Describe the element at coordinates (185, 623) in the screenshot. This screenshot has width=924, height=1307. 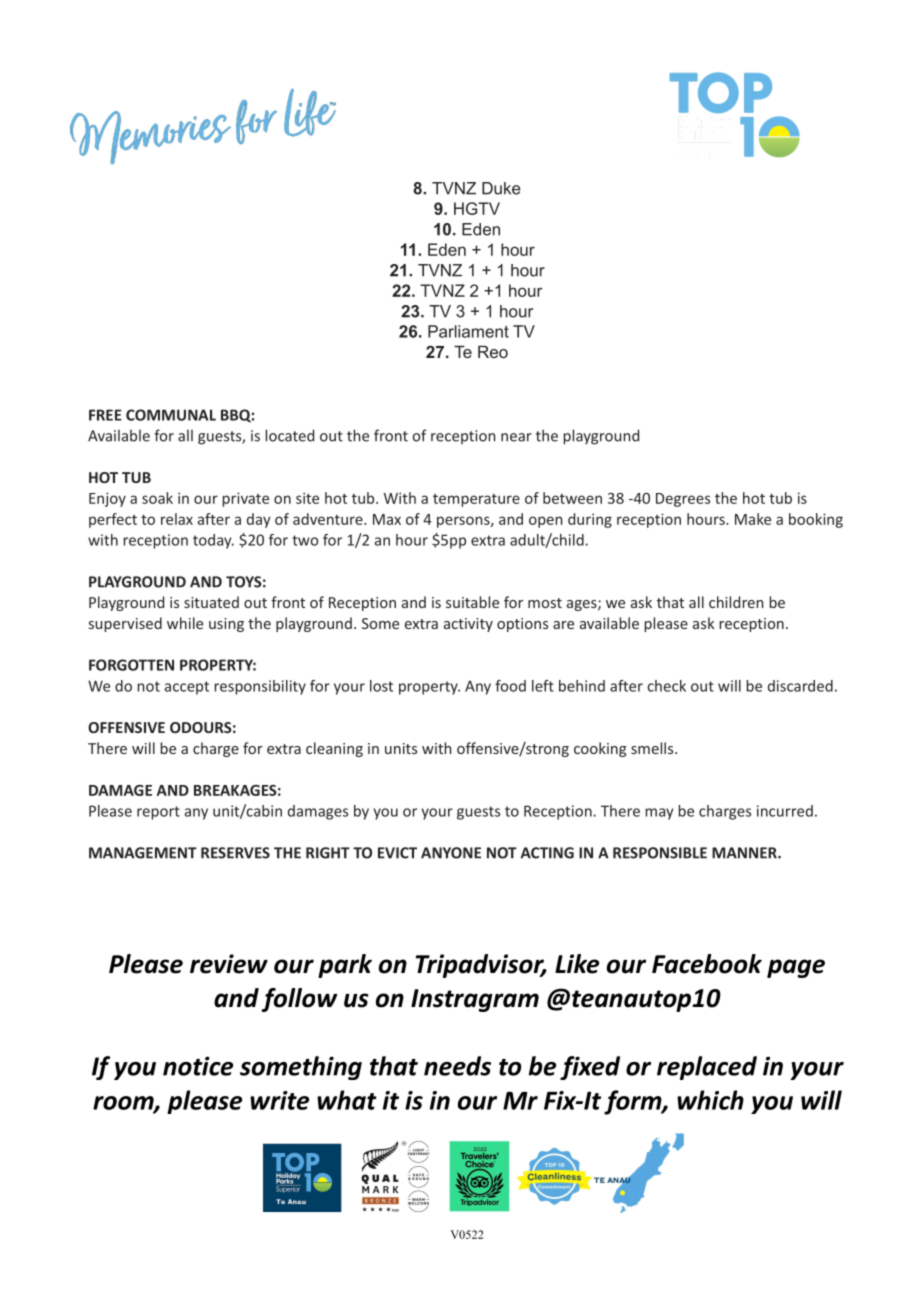
I see `while` at that location.
